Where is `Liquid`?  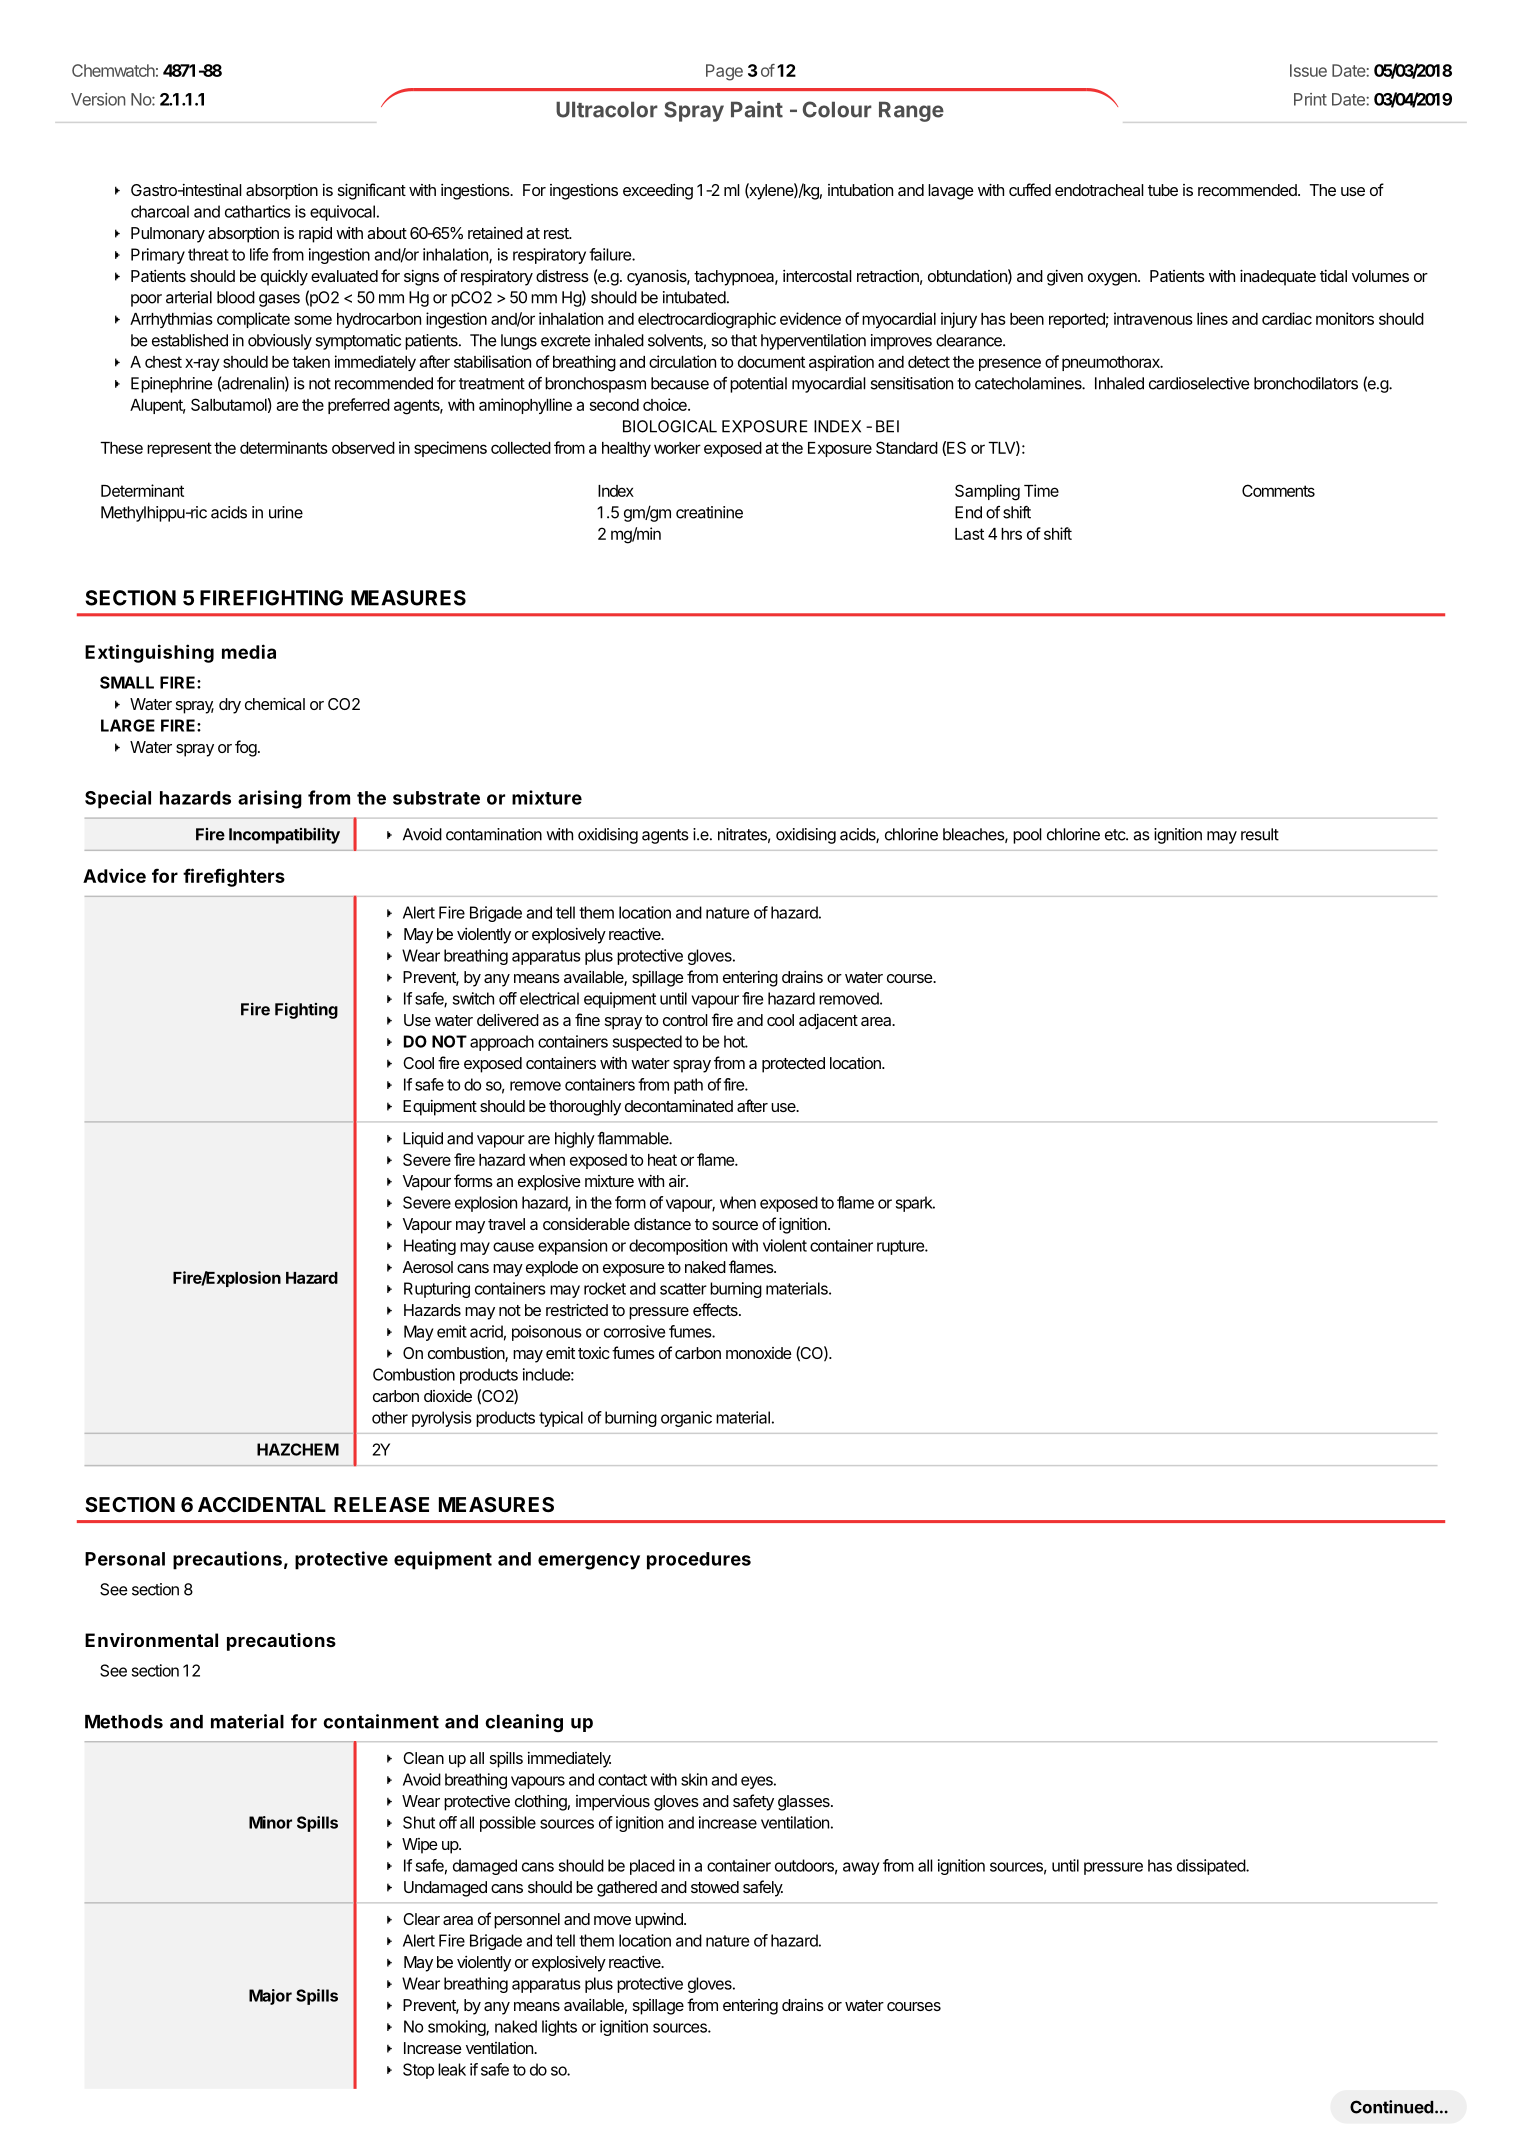 Liquid is located at coordinates (423, 1140).
